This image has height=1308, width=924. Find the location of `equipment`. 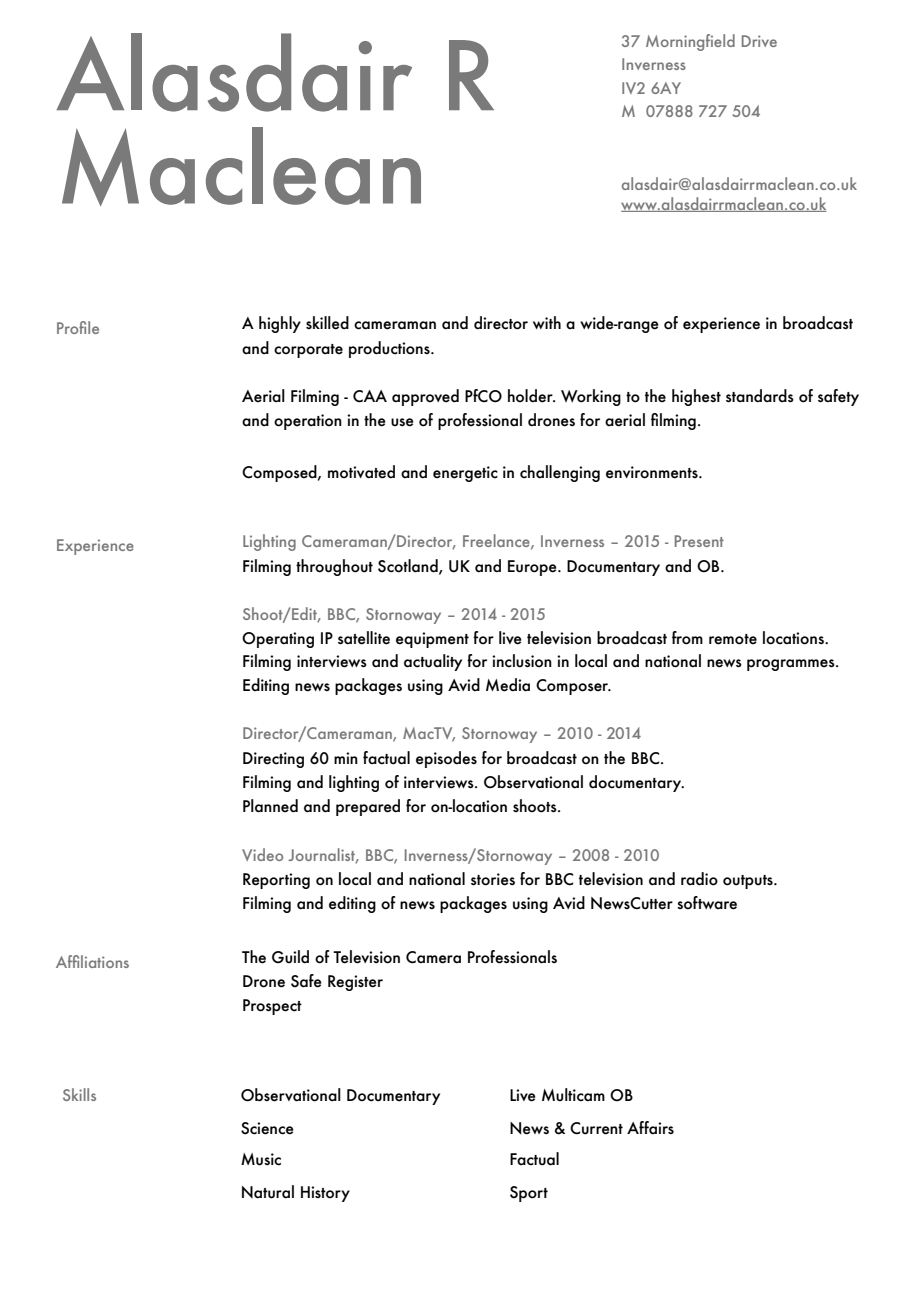

equipment is located at coordinates (432, 640).
